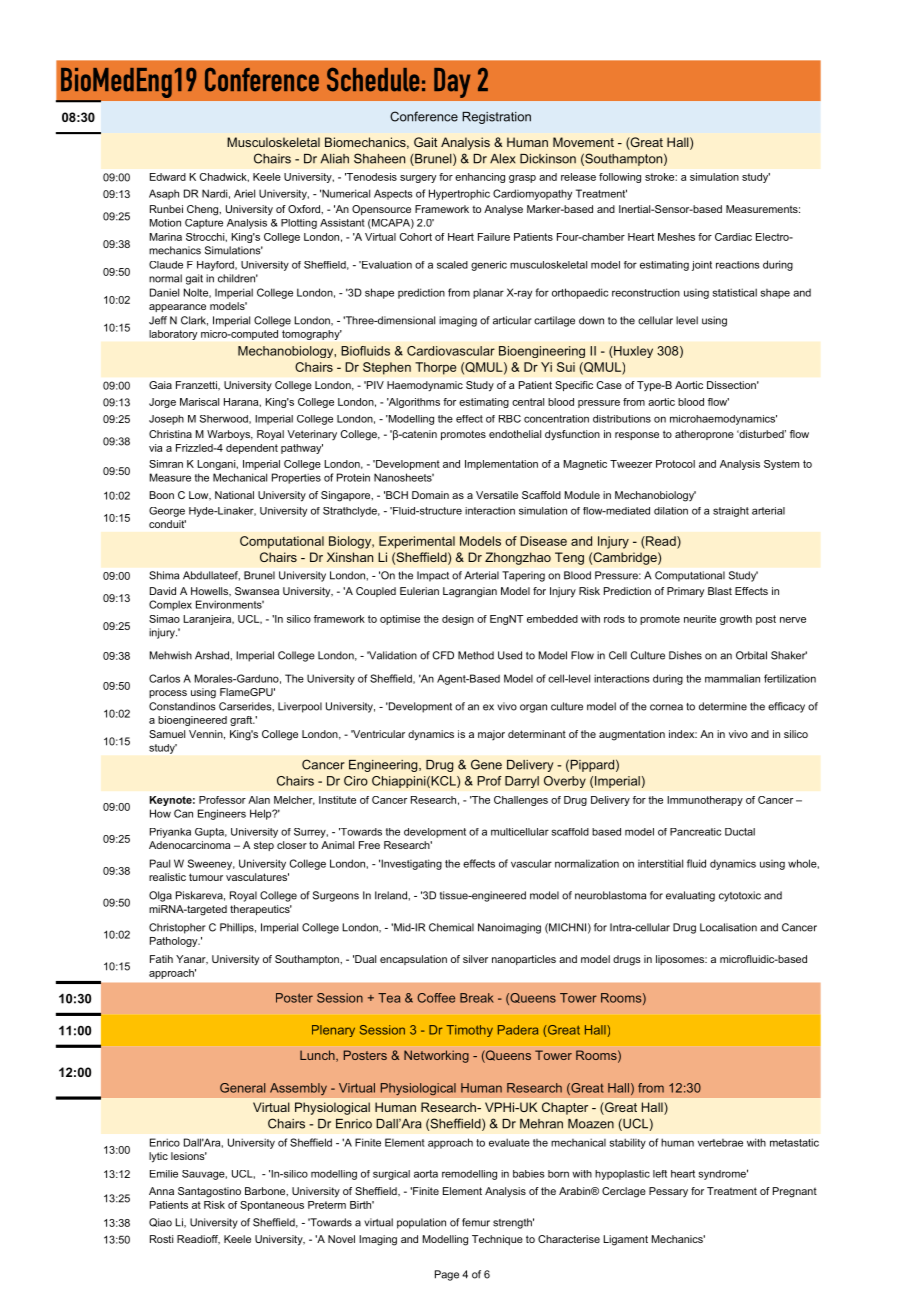 The image size is (924, 1308). What do you see at coordinates (620, 178) in the page?
I see `following` at bounding box center [620, 178].
